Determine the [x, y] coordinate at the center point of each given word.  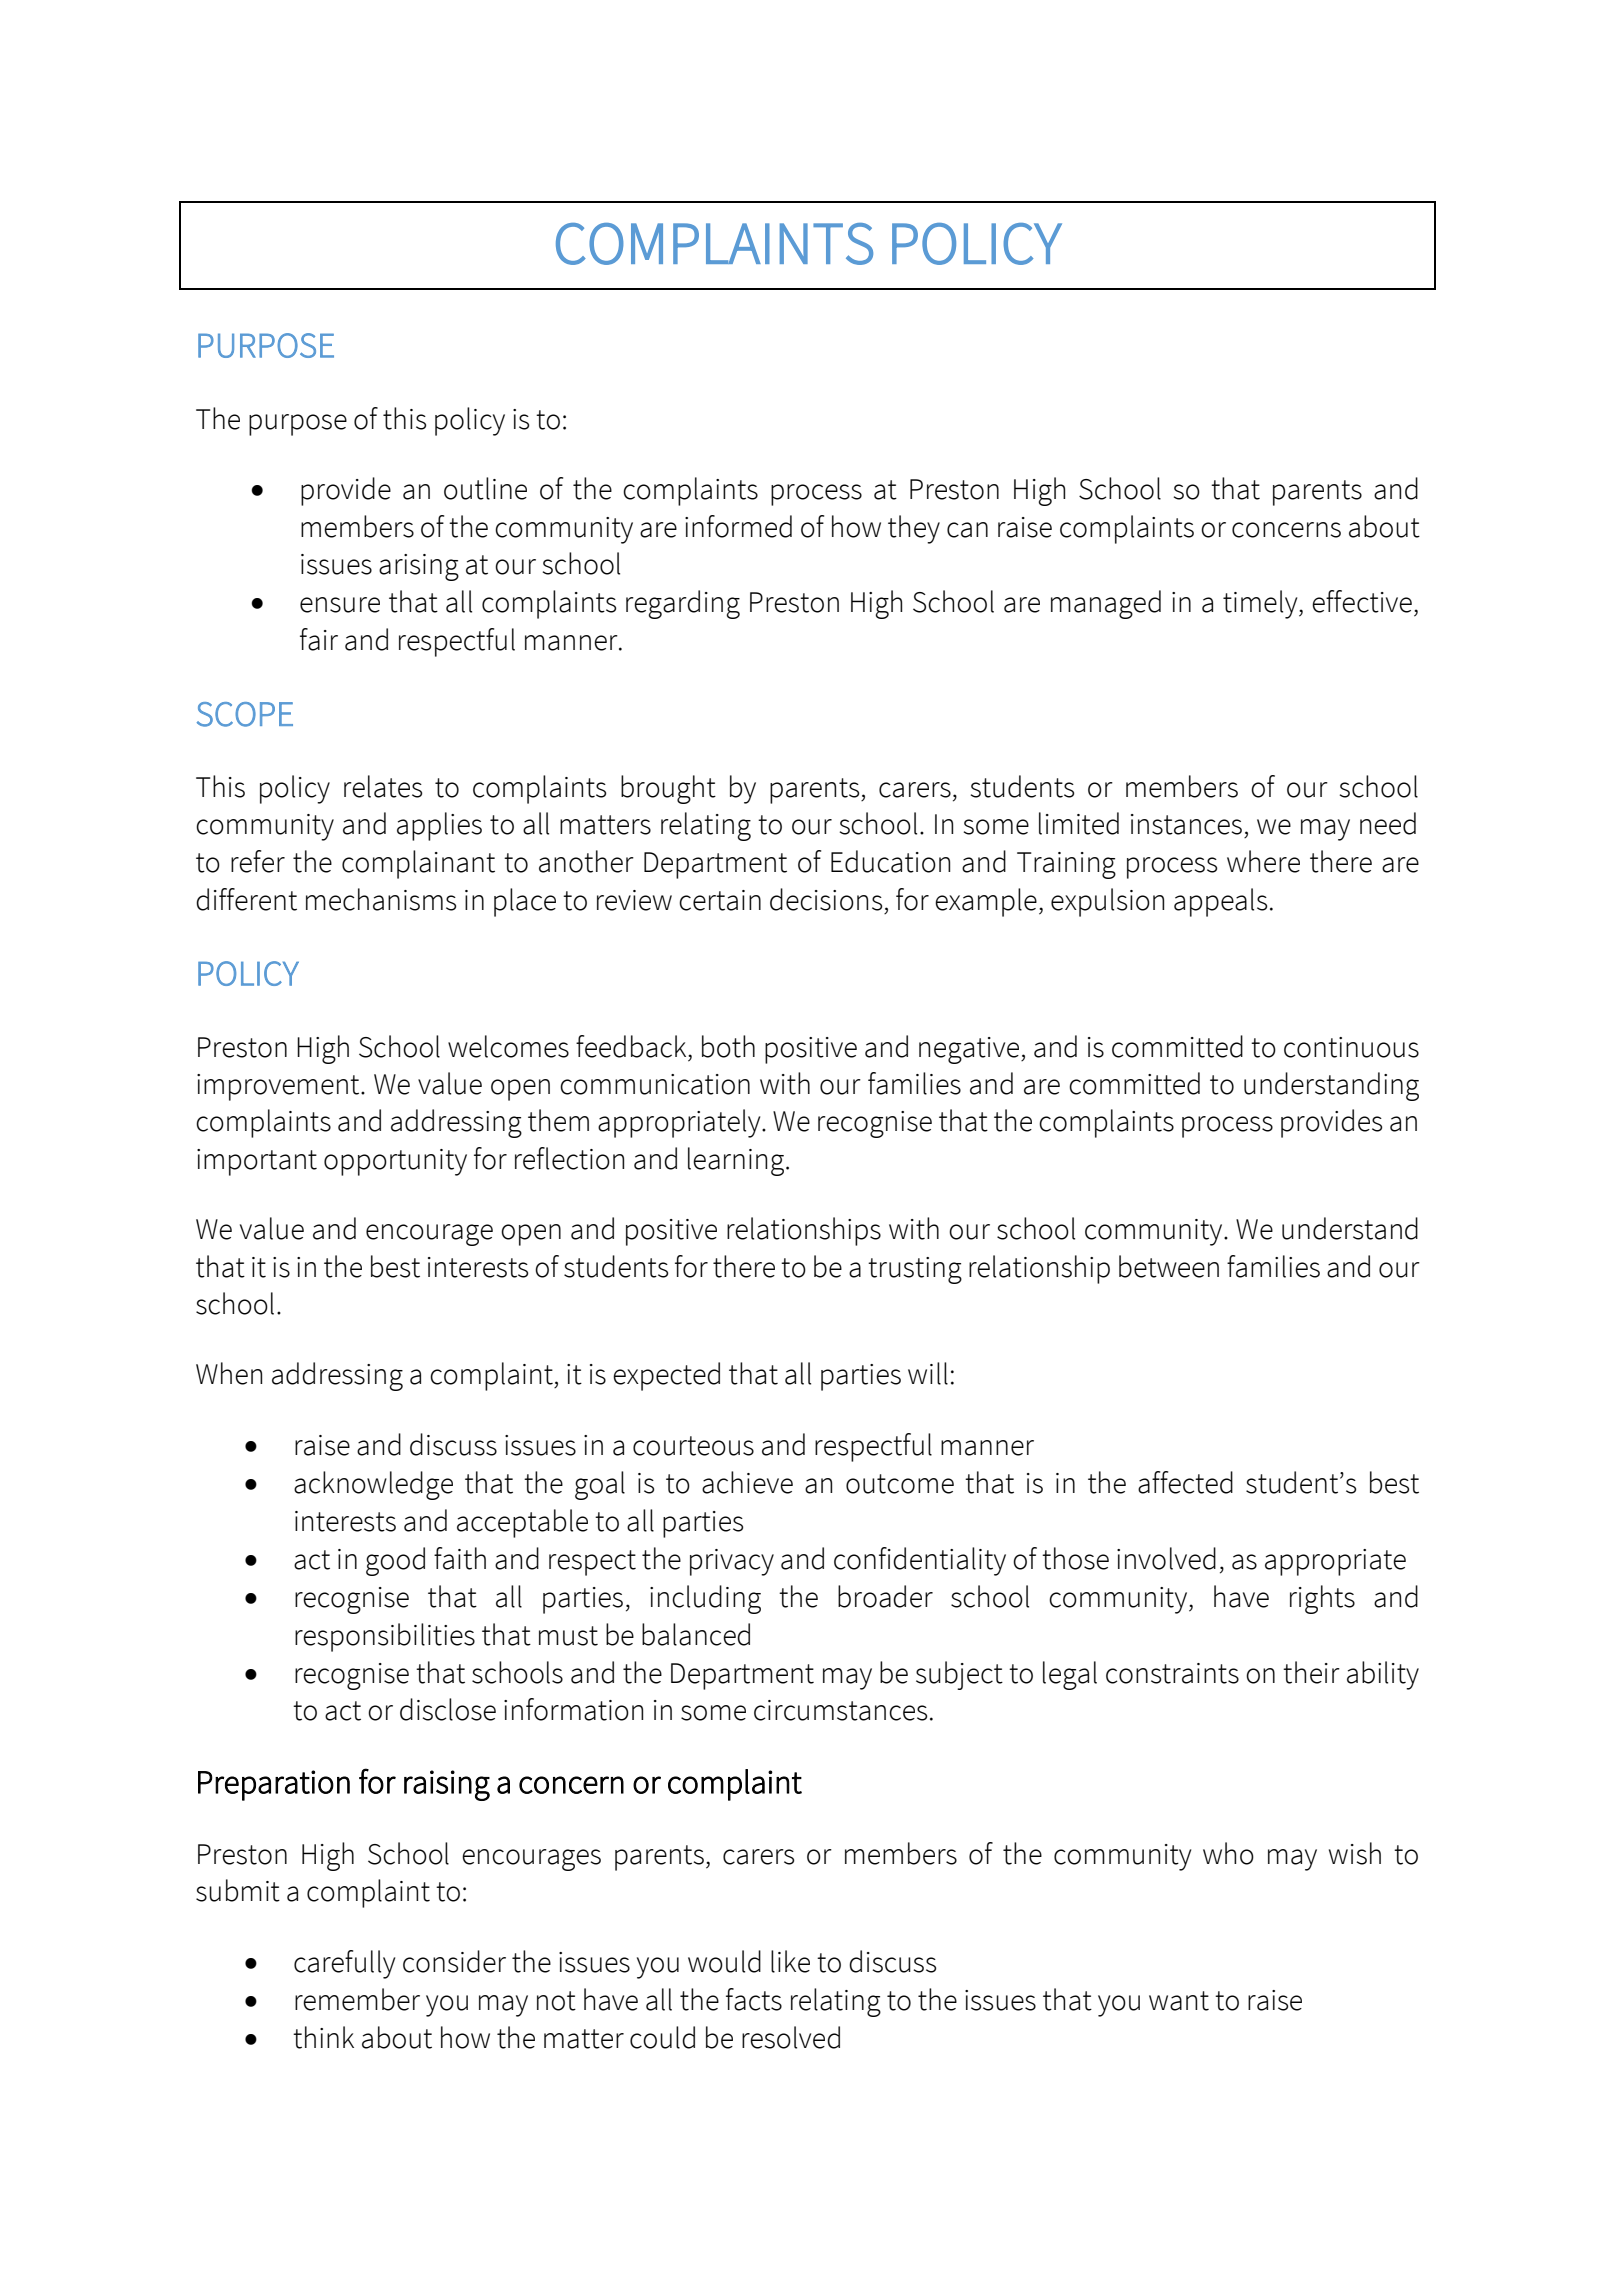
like [790, 1961]
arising [419, 567]
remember [357, 1999]
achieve [747, 1482]
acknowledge [373, 1485]
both [728, 1046]
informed [738, 526]
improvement [279, 1087]
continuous [1351, 1047]
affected [1185, 1482]
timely [1261, 604]
